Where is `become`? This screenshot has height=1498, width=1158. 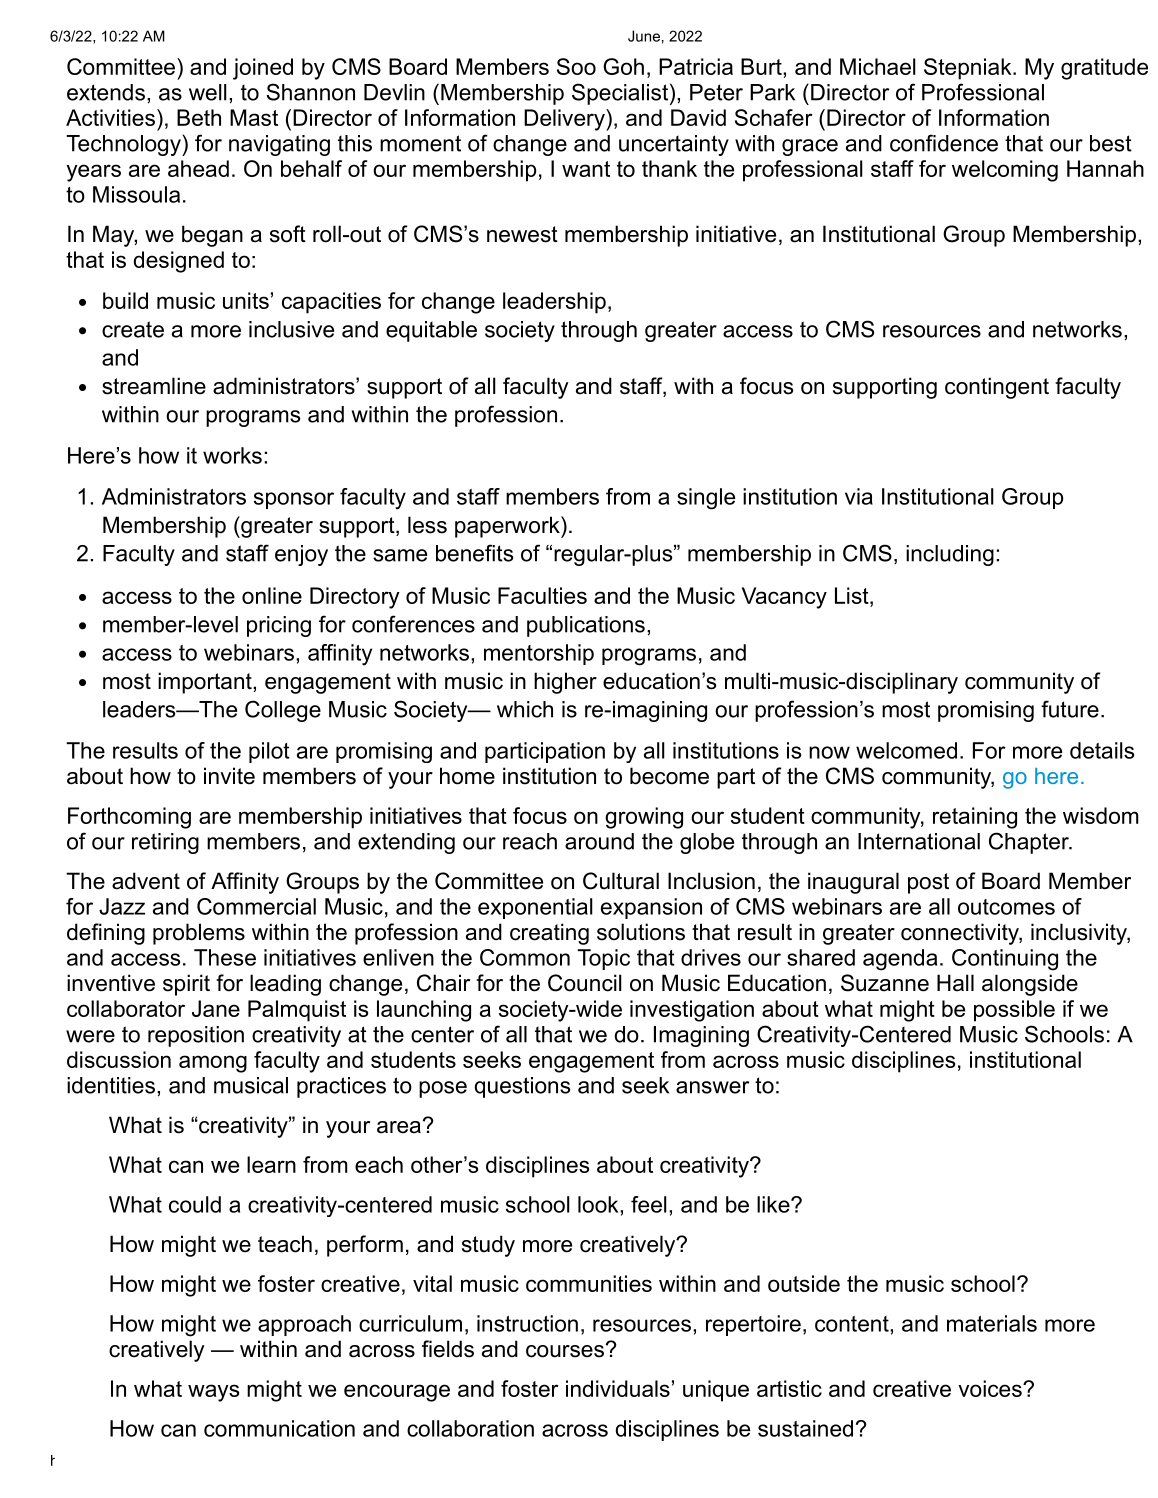 become is located at coordinates (669, 776).
